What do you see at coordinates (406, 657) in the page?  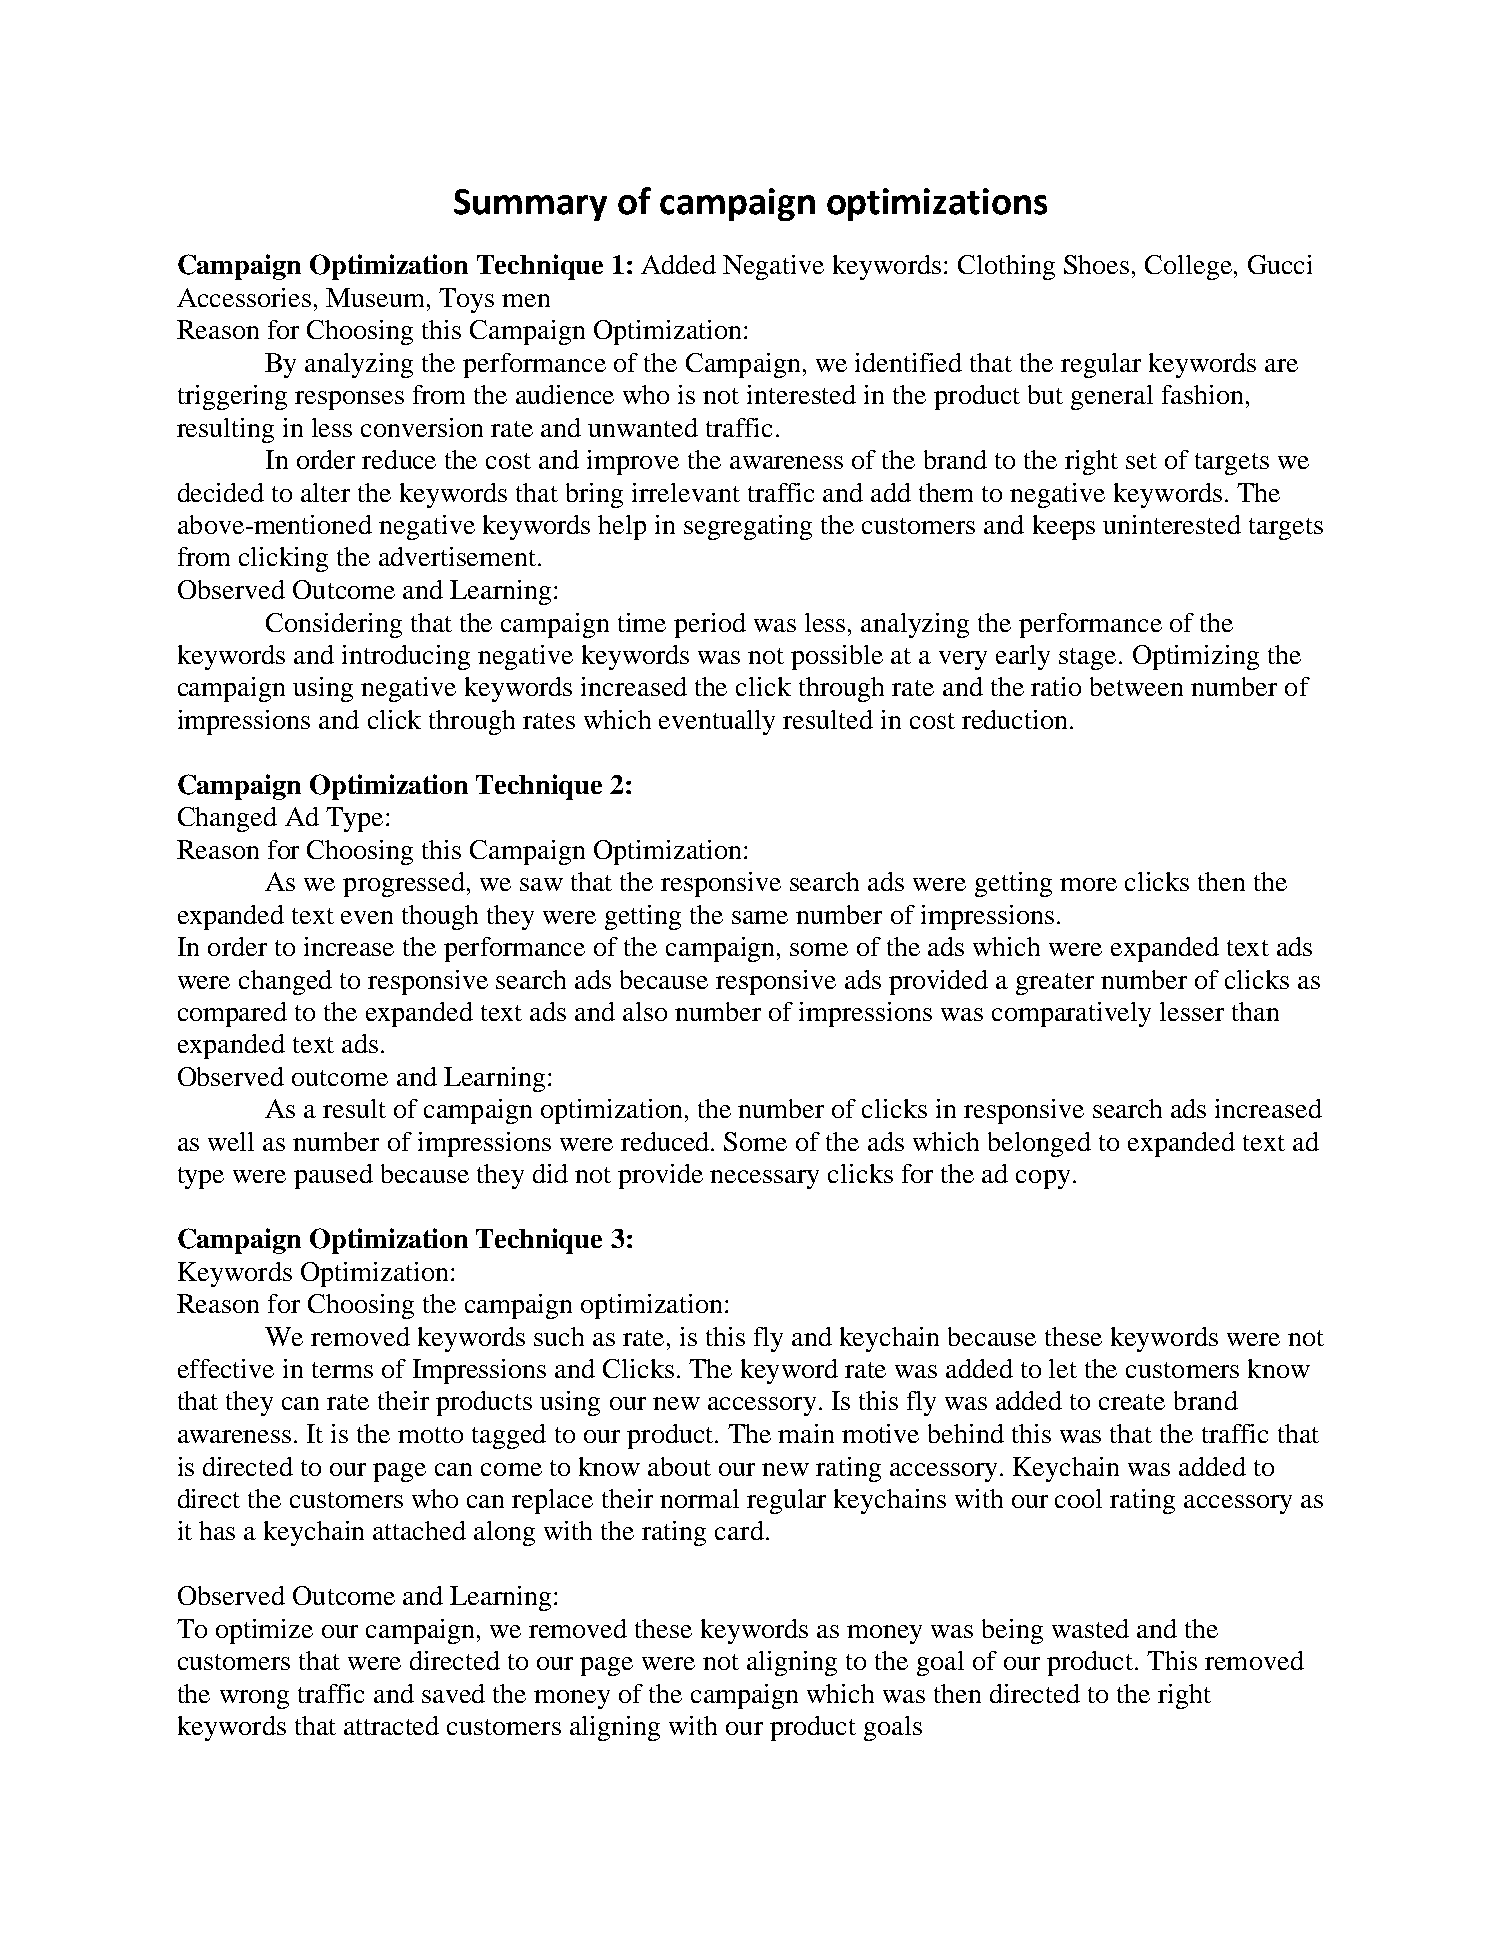 I see `introducing` at bounding box center [406, 657].
